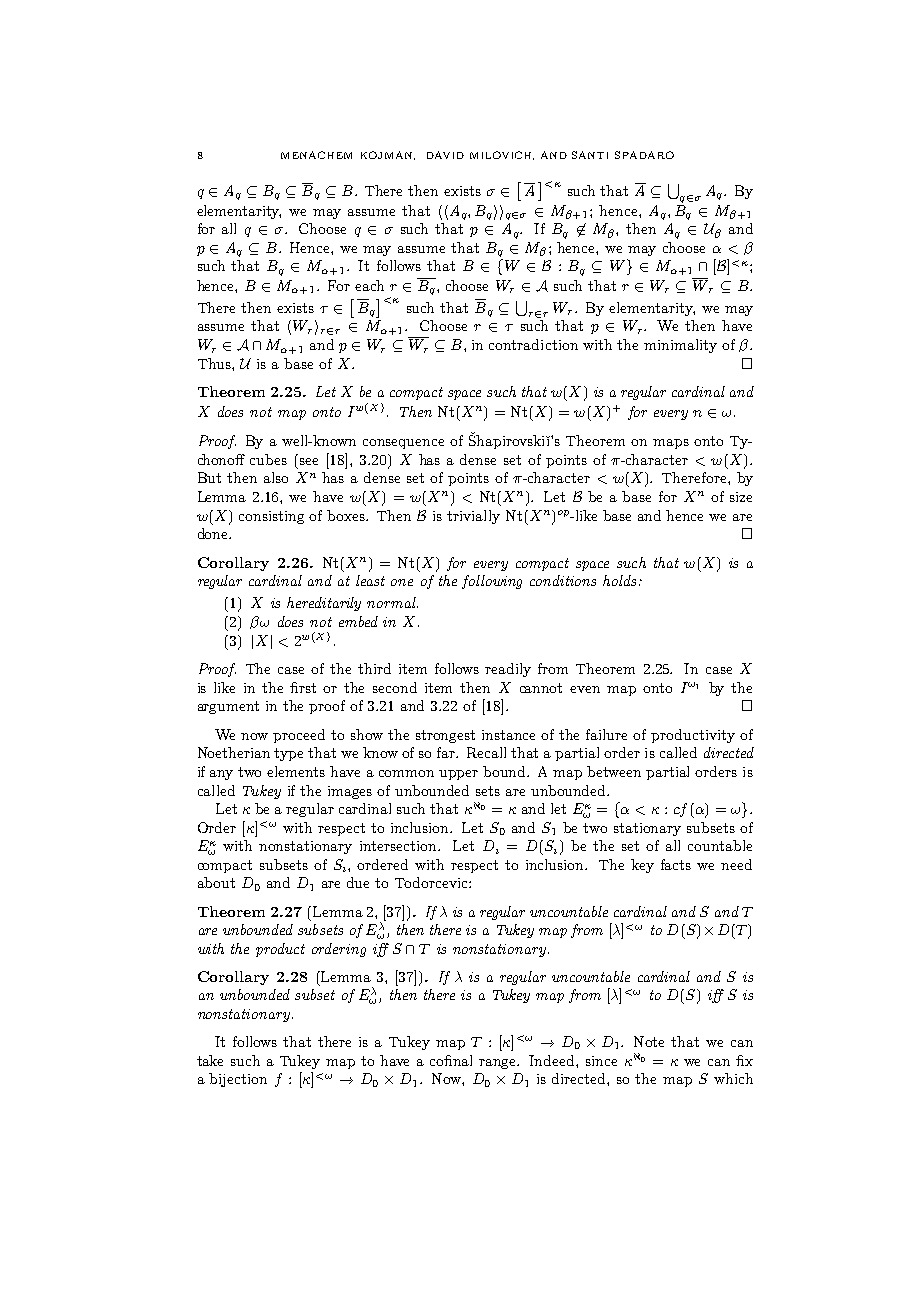  What do you see at coordinates (216, 882) in the screenshot?
I see `about` at bounding box center [216, 882].
